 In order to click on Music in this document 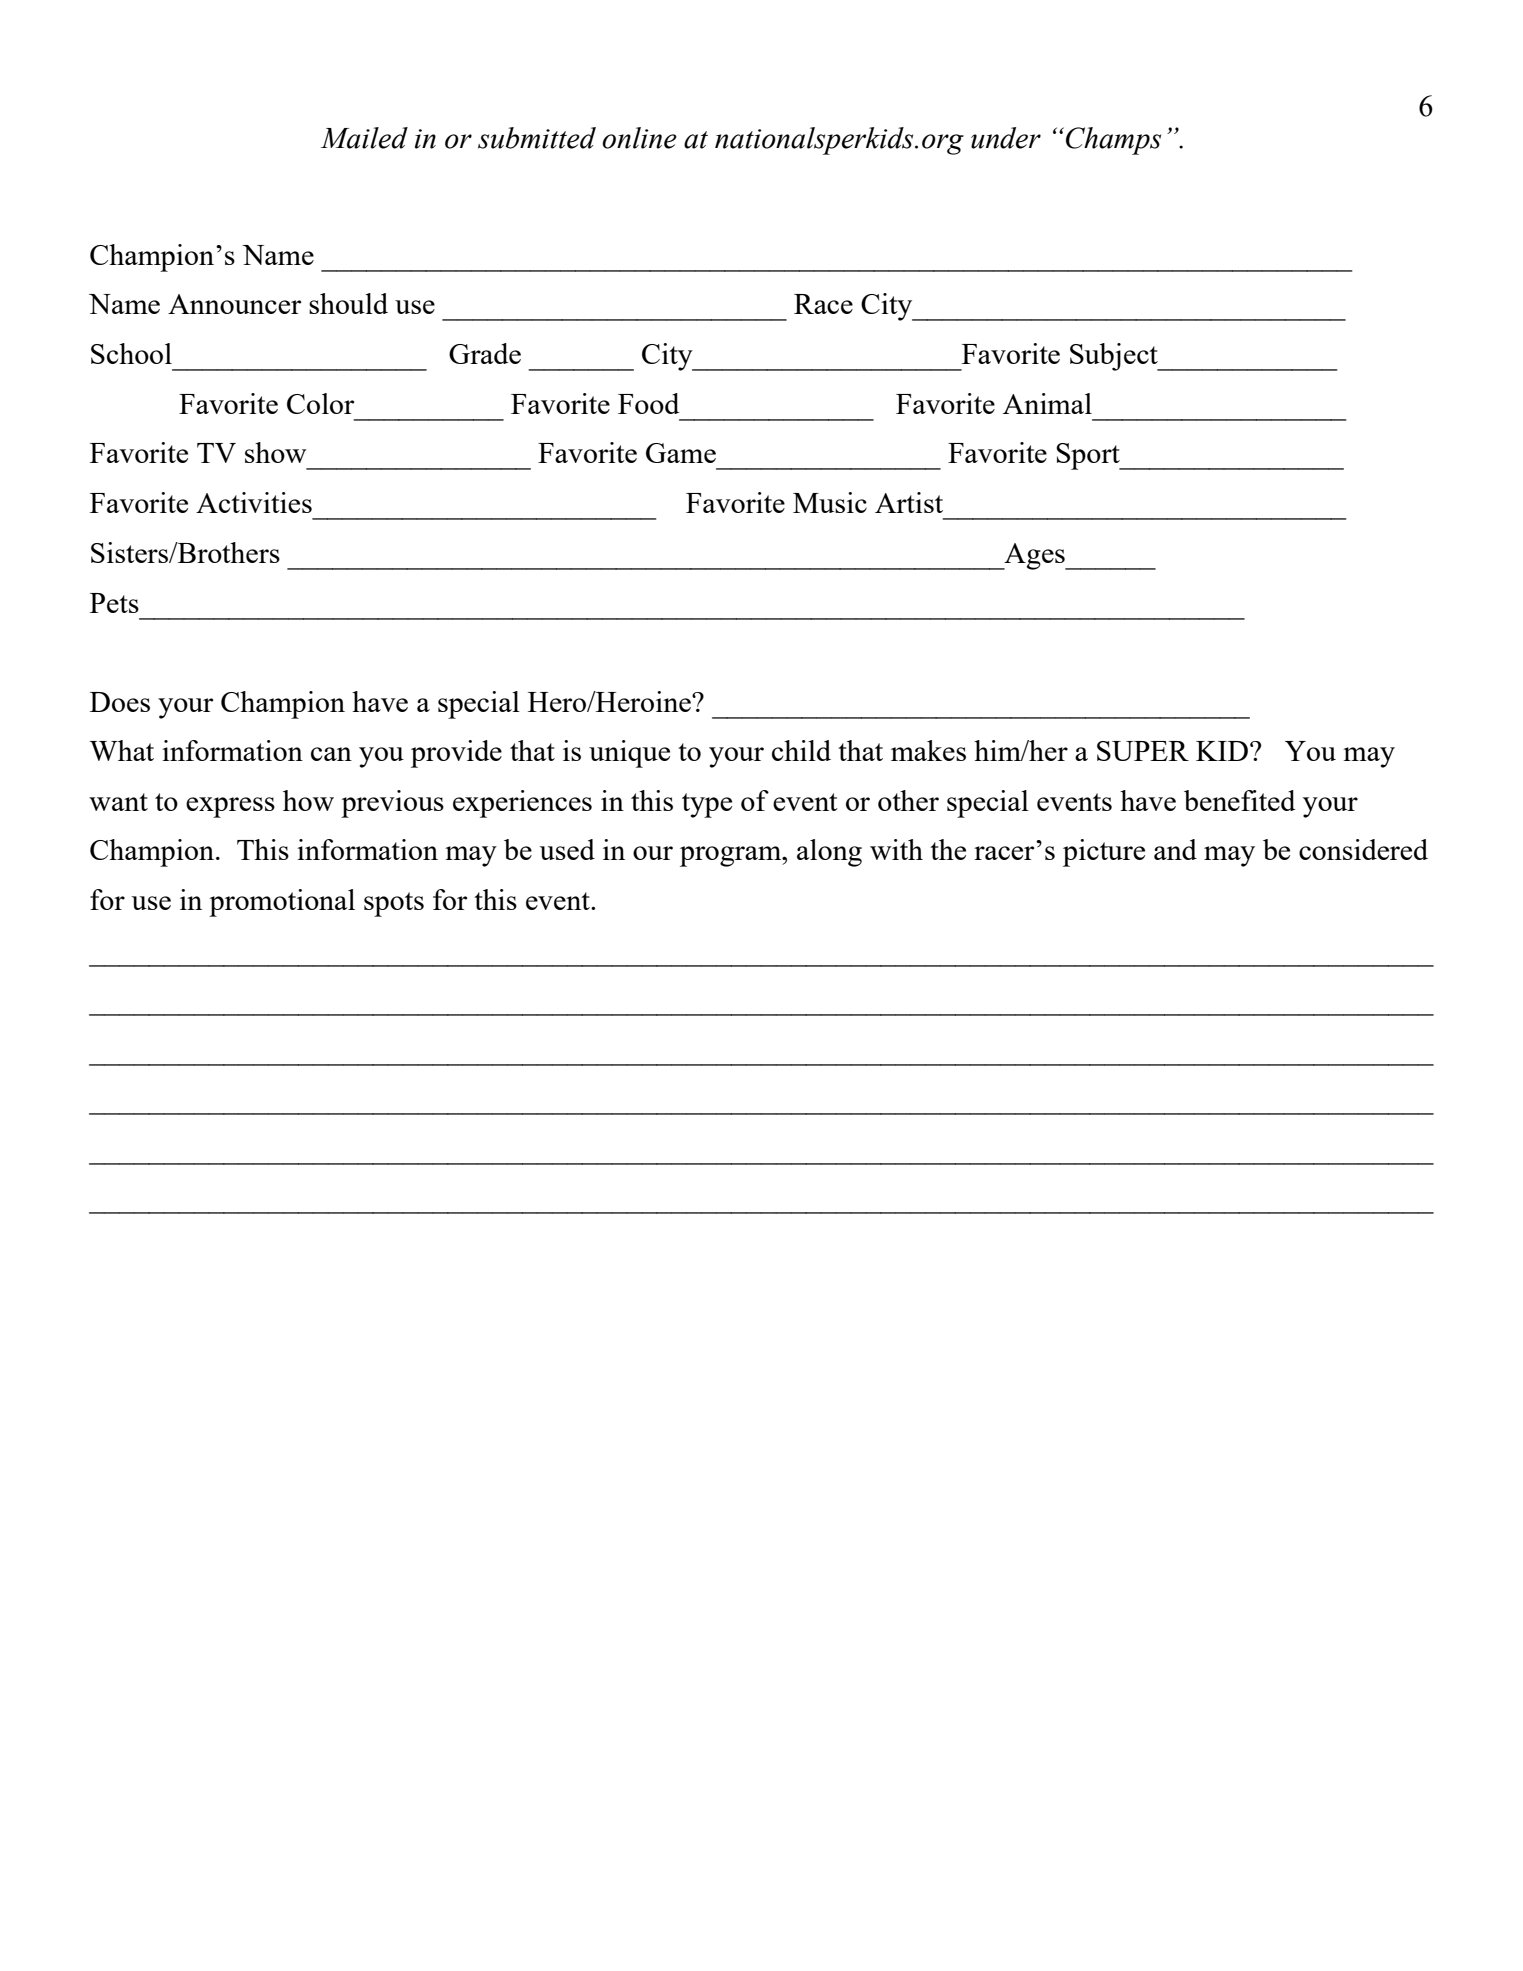, I will do `click(830, 502)`.
